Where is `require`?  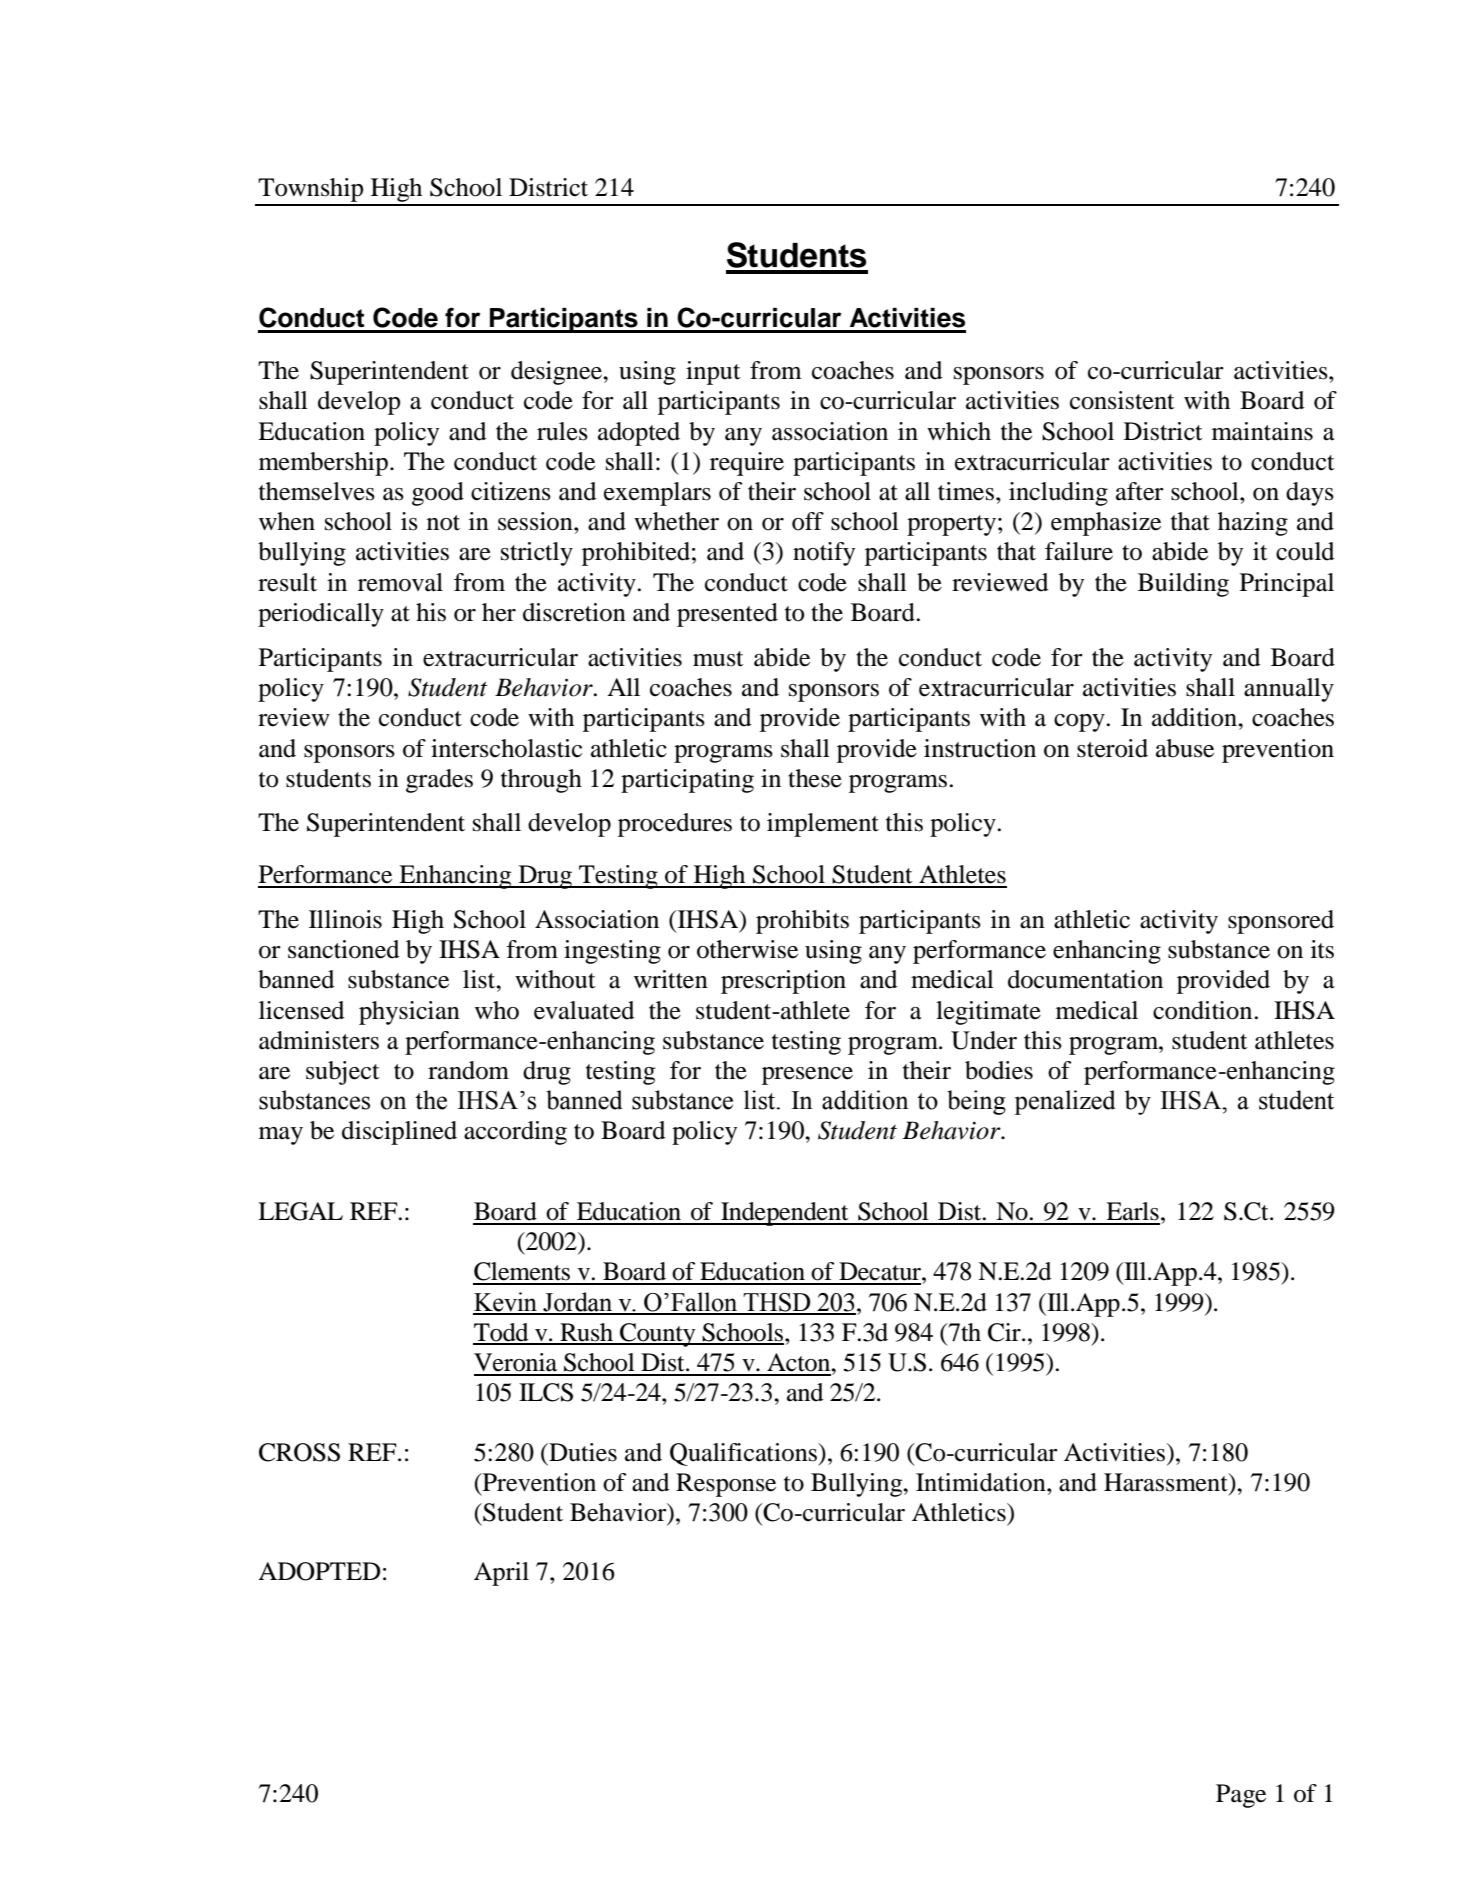
require is located at coordinates (747, 464).
